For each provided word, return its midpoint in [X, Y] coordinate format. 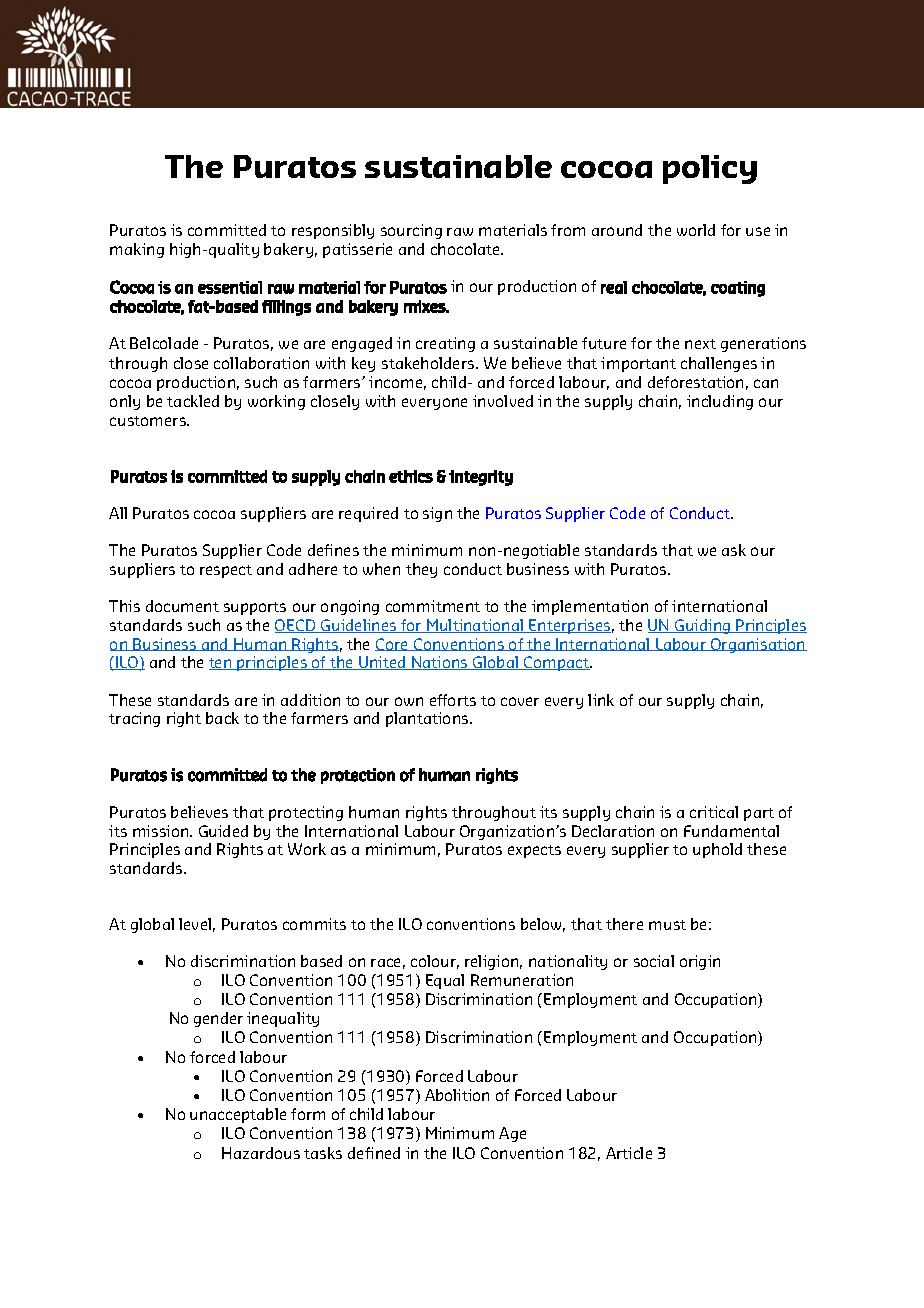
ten [221, 664]
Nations [440, 663]
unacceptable [238, 1115]
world [696, 230]
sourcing [411, 231]
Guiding [703, 626]
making [137, 250]
